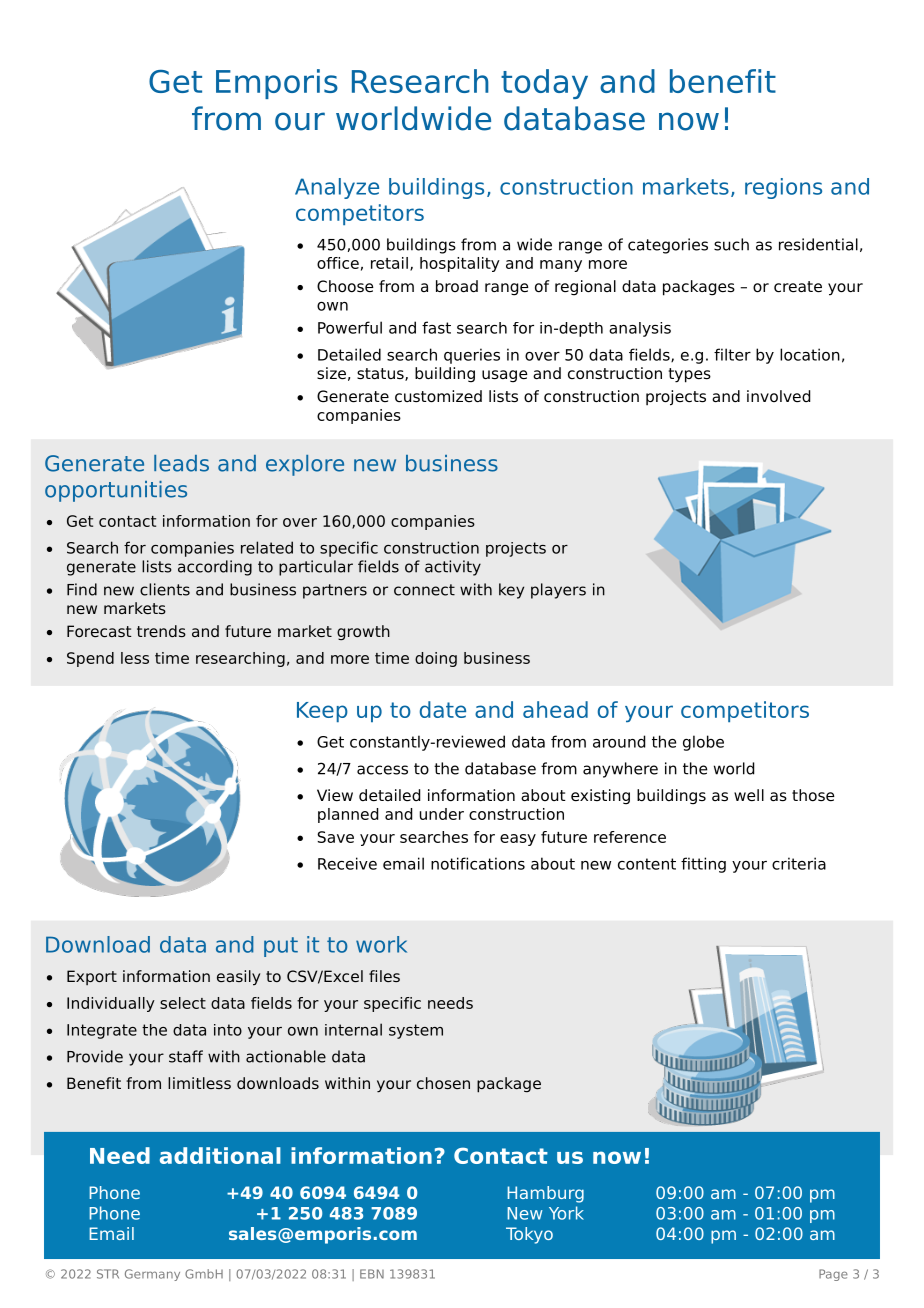 The image size is (924, 1308). What do you see at coordinates (544, 84) in the screenshot?
I see `today` at bounding box center [544, 84].
